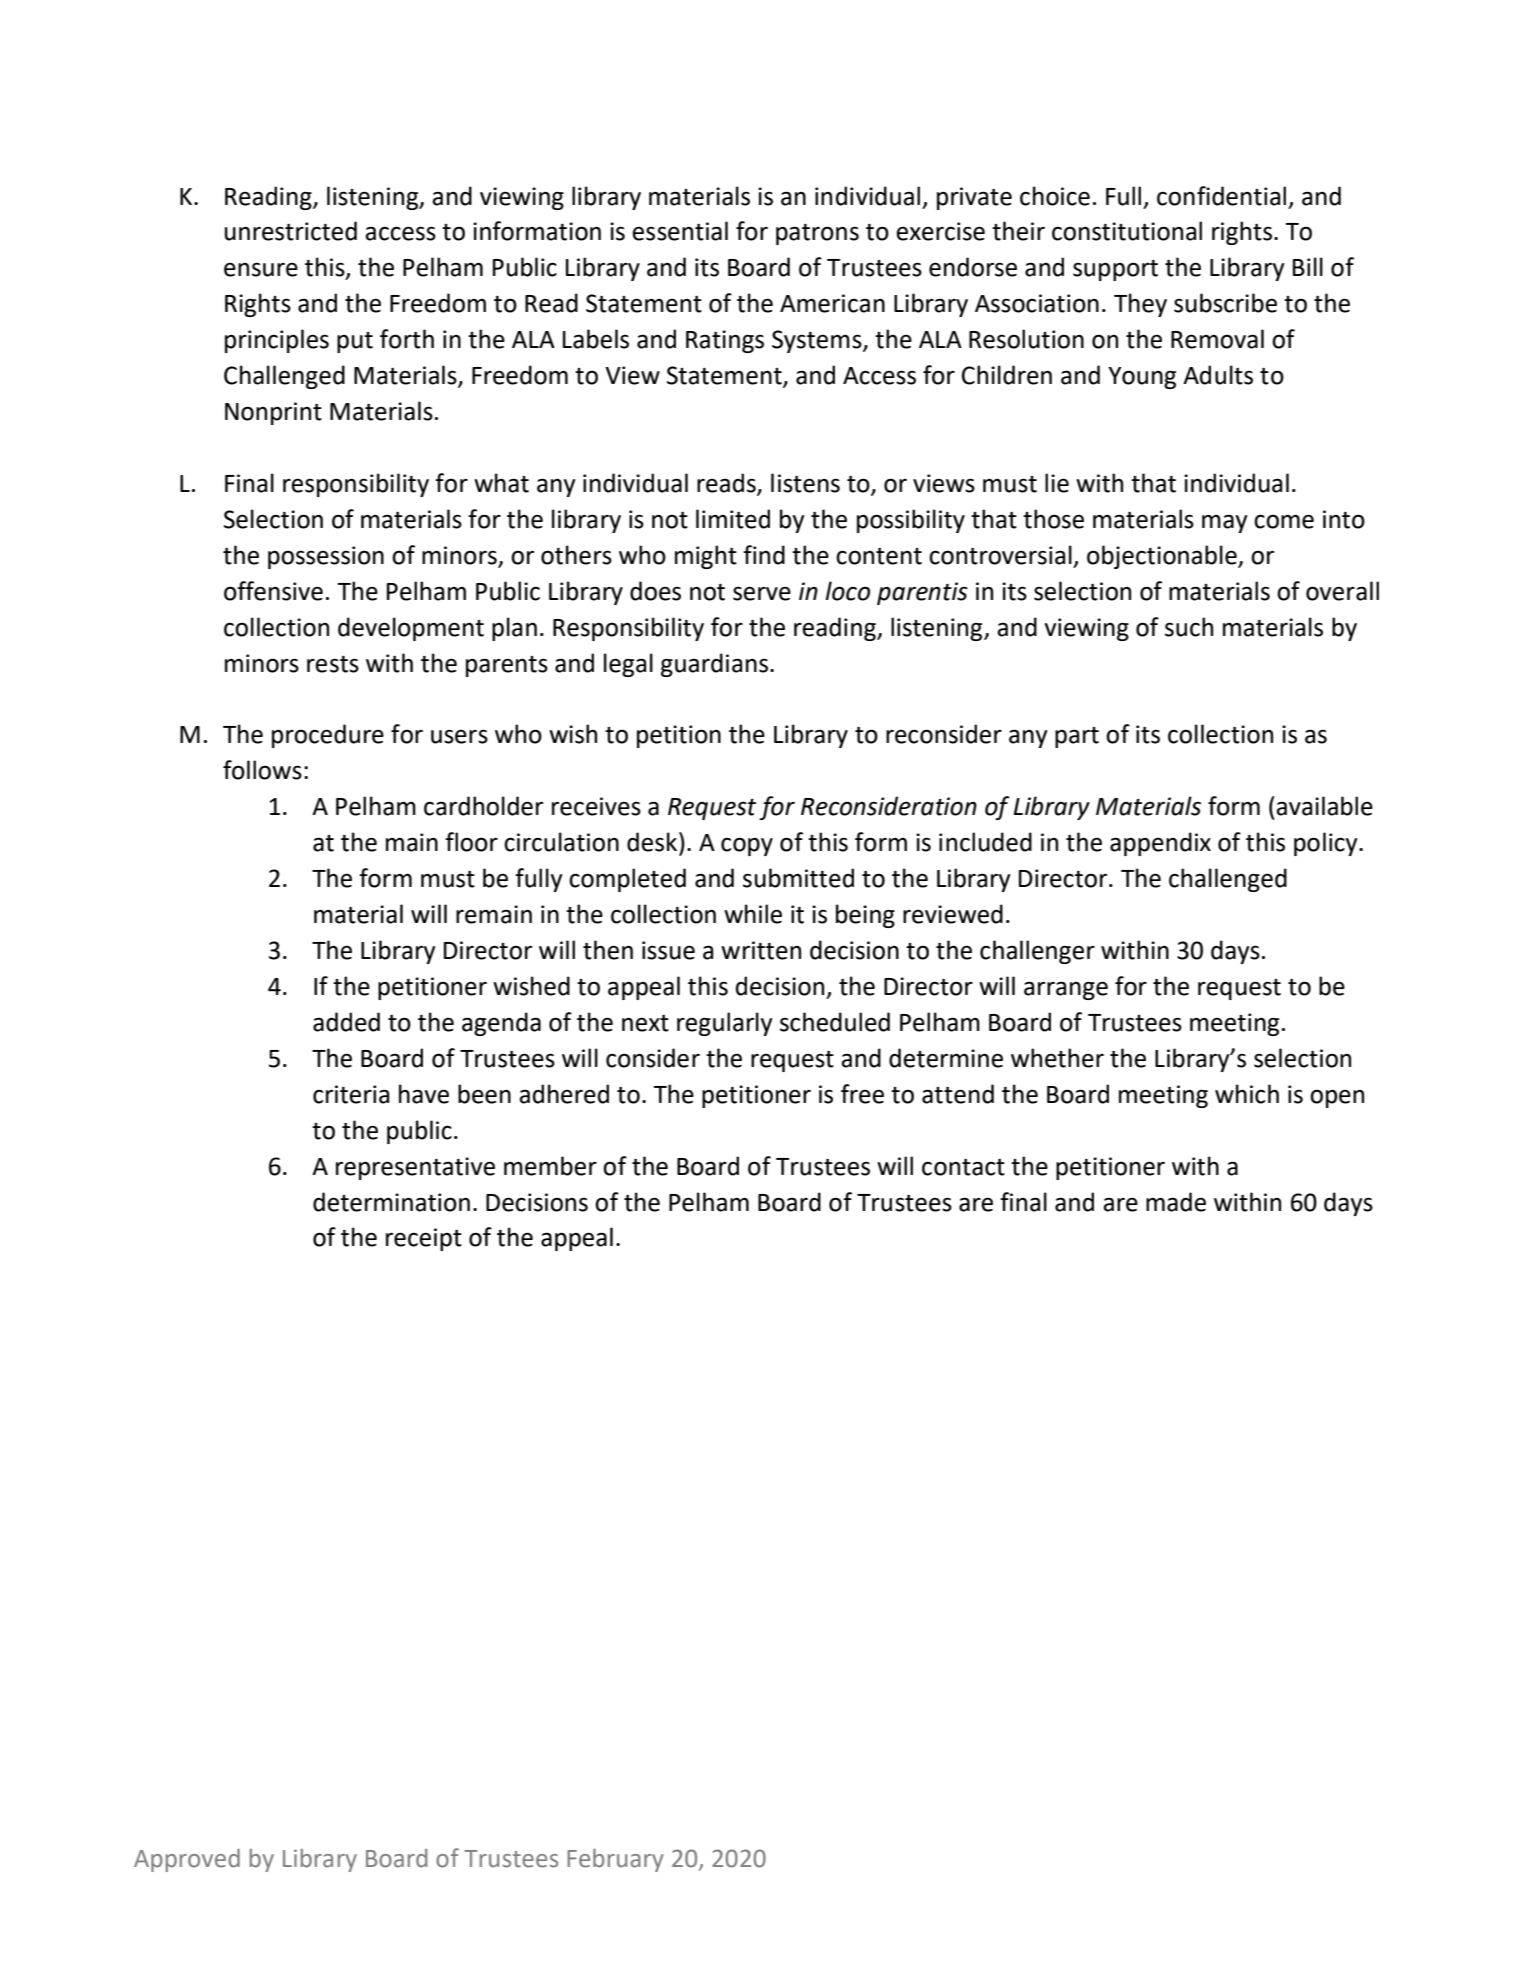 This screenshot has height=1963, width=1517. Describe the element at coordinates (328, 736) in the screenshot. I see `procedure` at that location.
